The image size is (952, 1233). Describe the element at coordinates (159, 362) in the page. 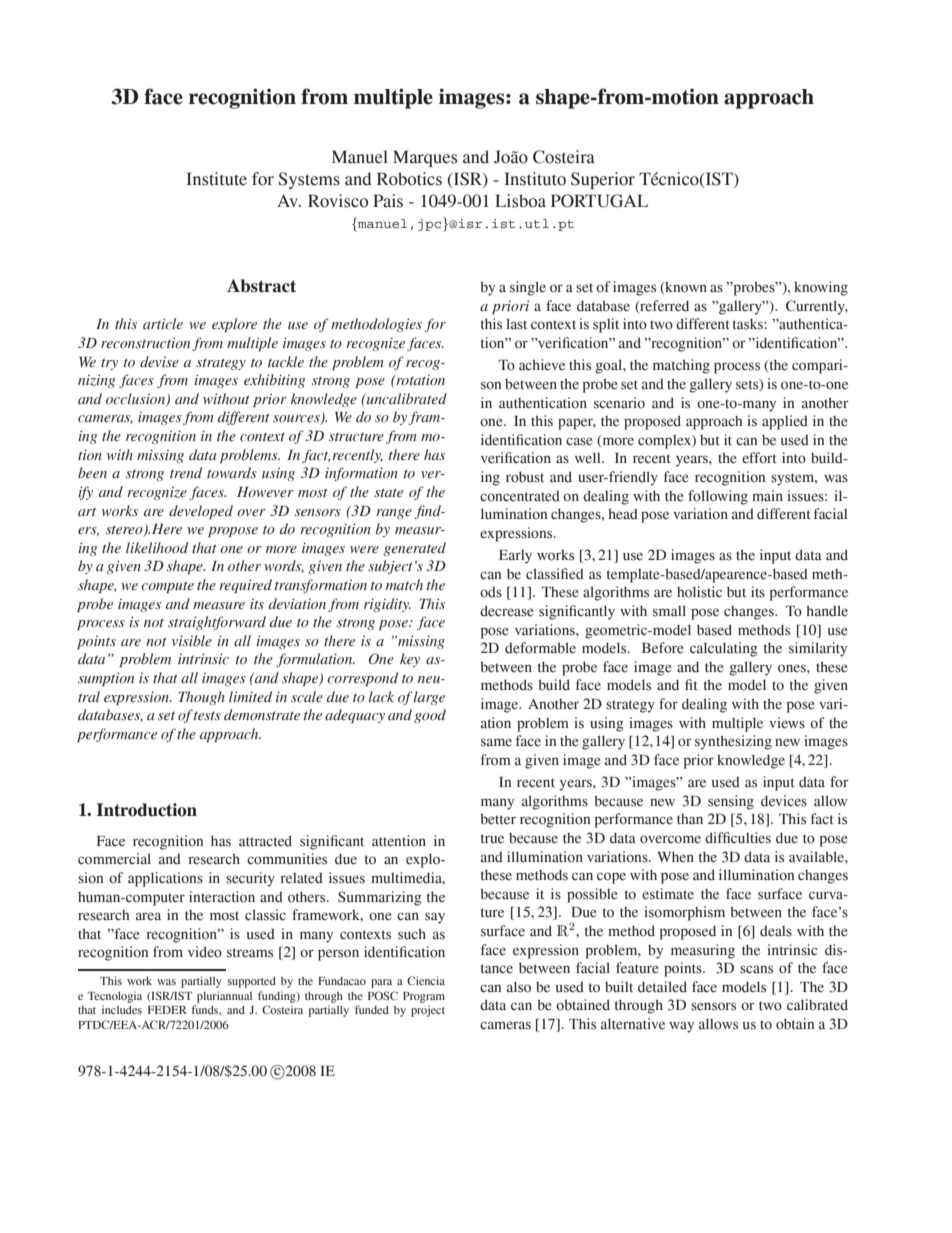

I see `devise` at that location.
